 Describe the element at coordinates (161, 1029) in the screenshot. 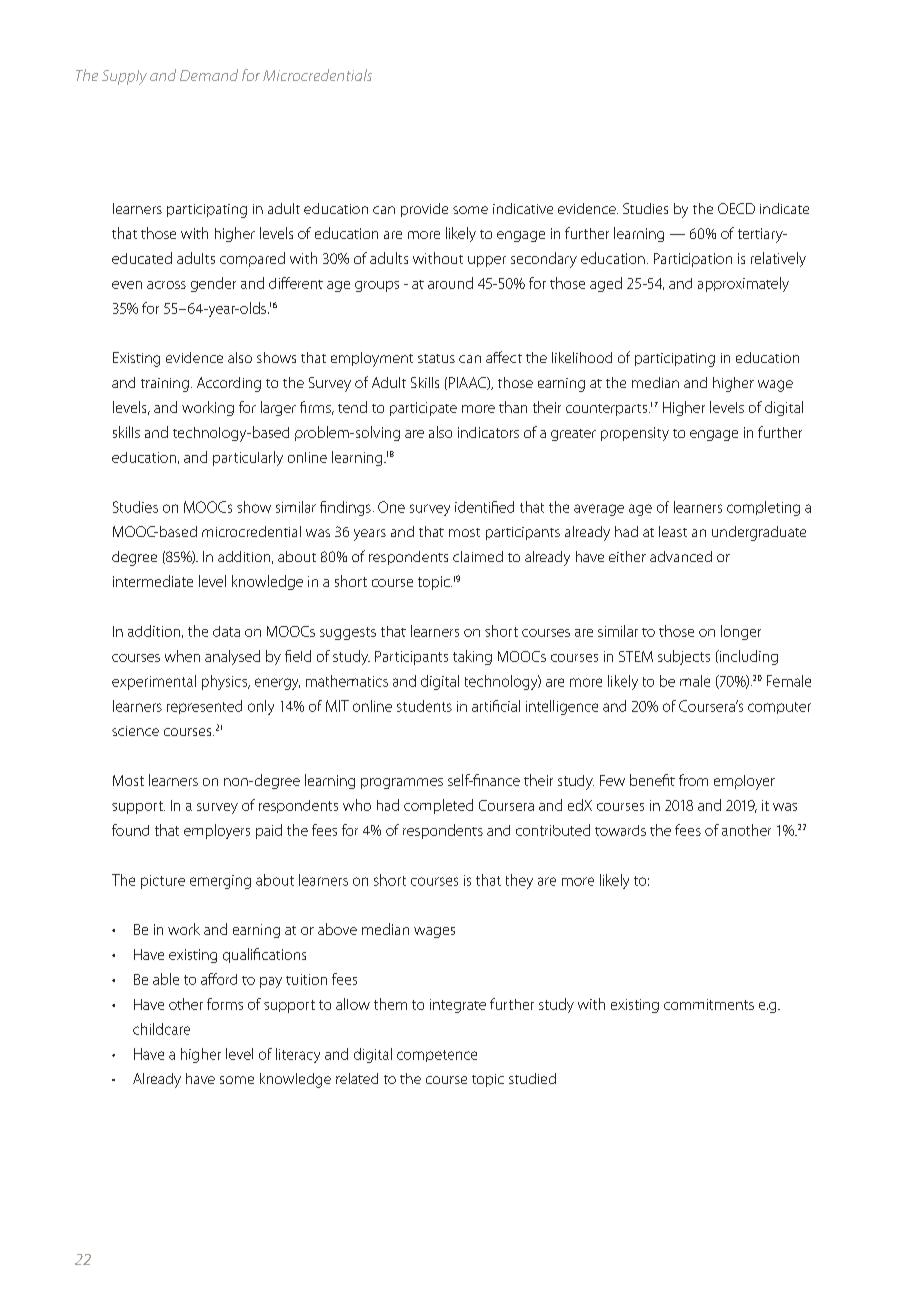

I see `childcare` at that location.
